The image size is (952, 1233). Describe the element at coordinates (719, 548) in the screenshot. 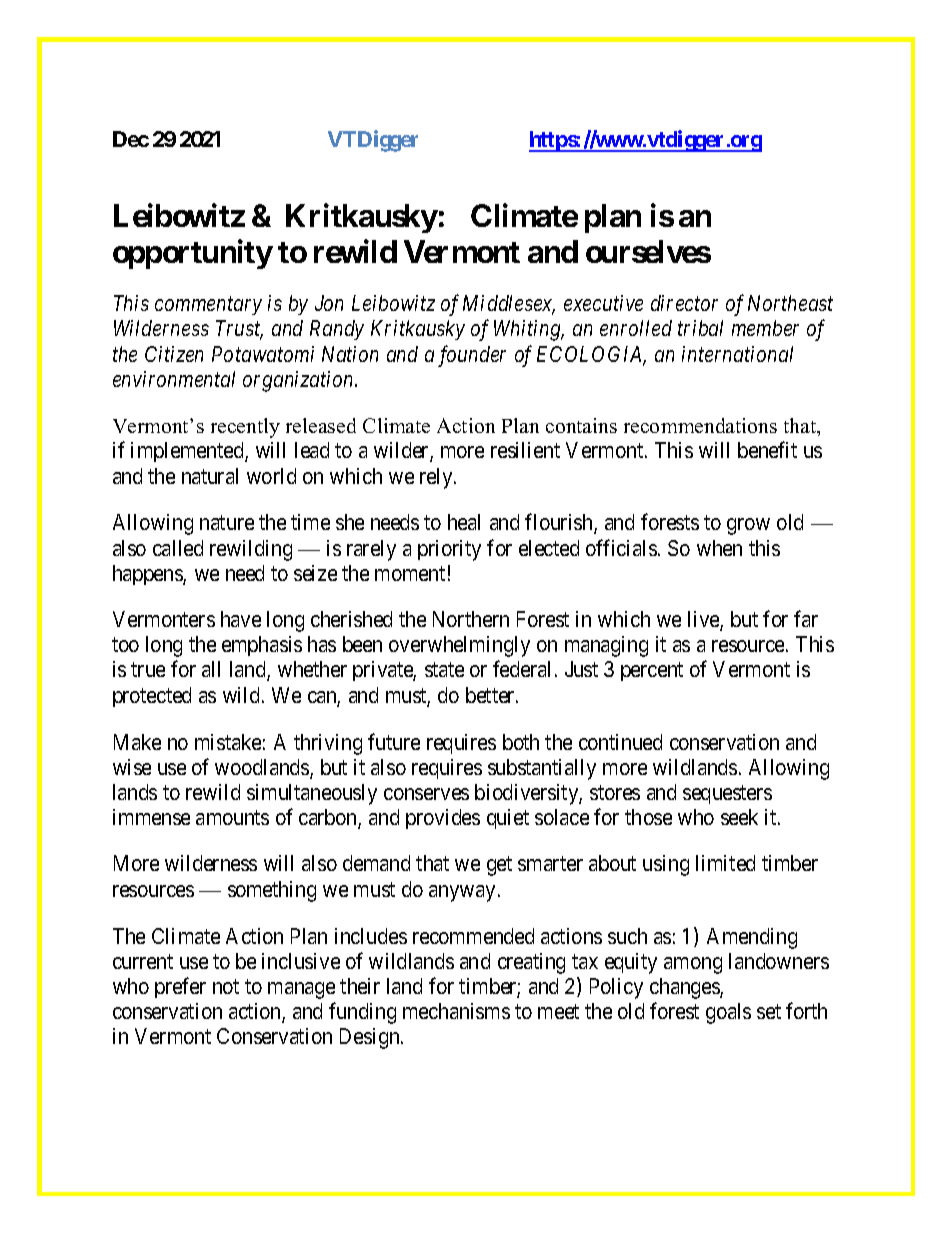

I see `when` at that location.
